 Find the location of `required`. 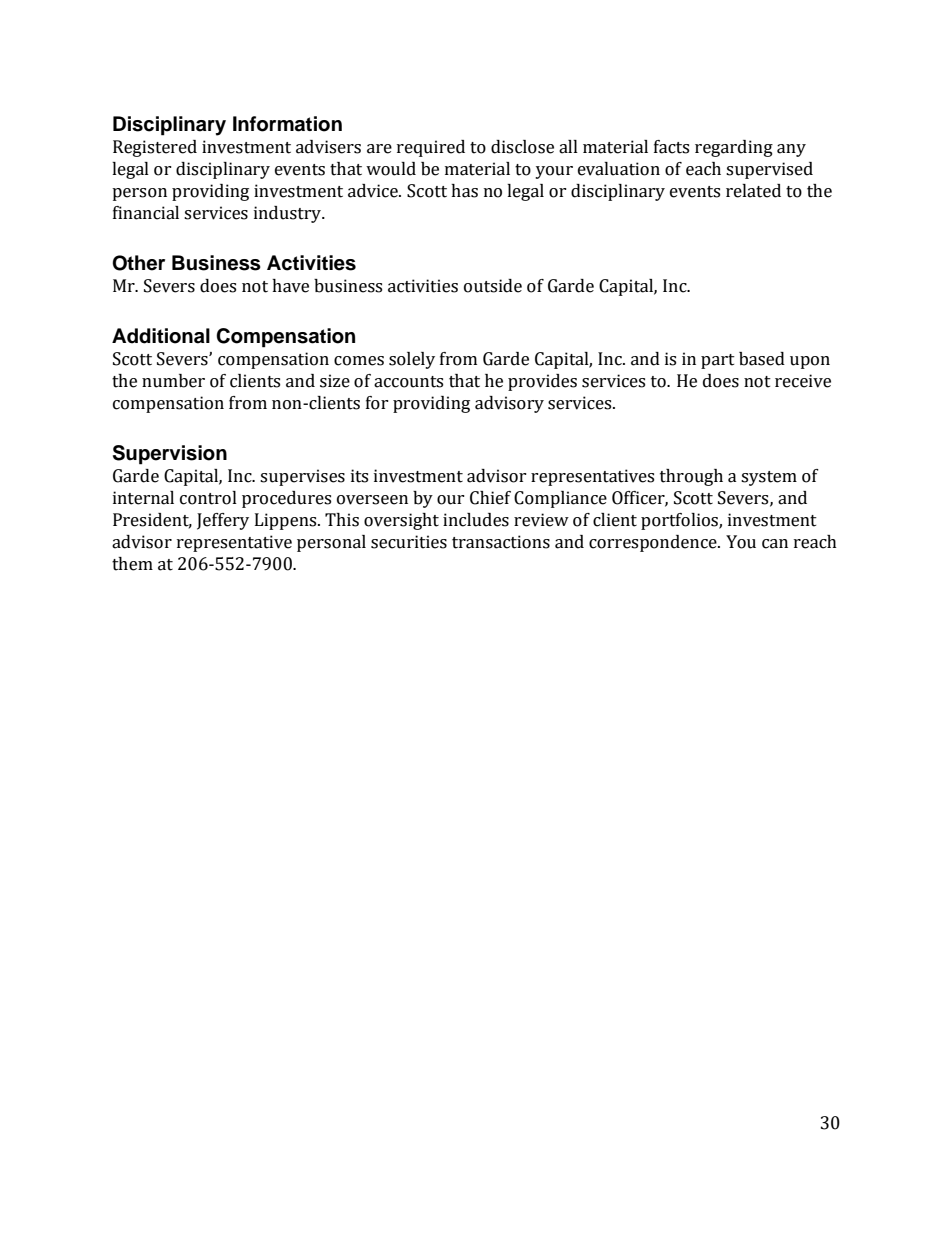

required is located at coordinates (431, 148).
